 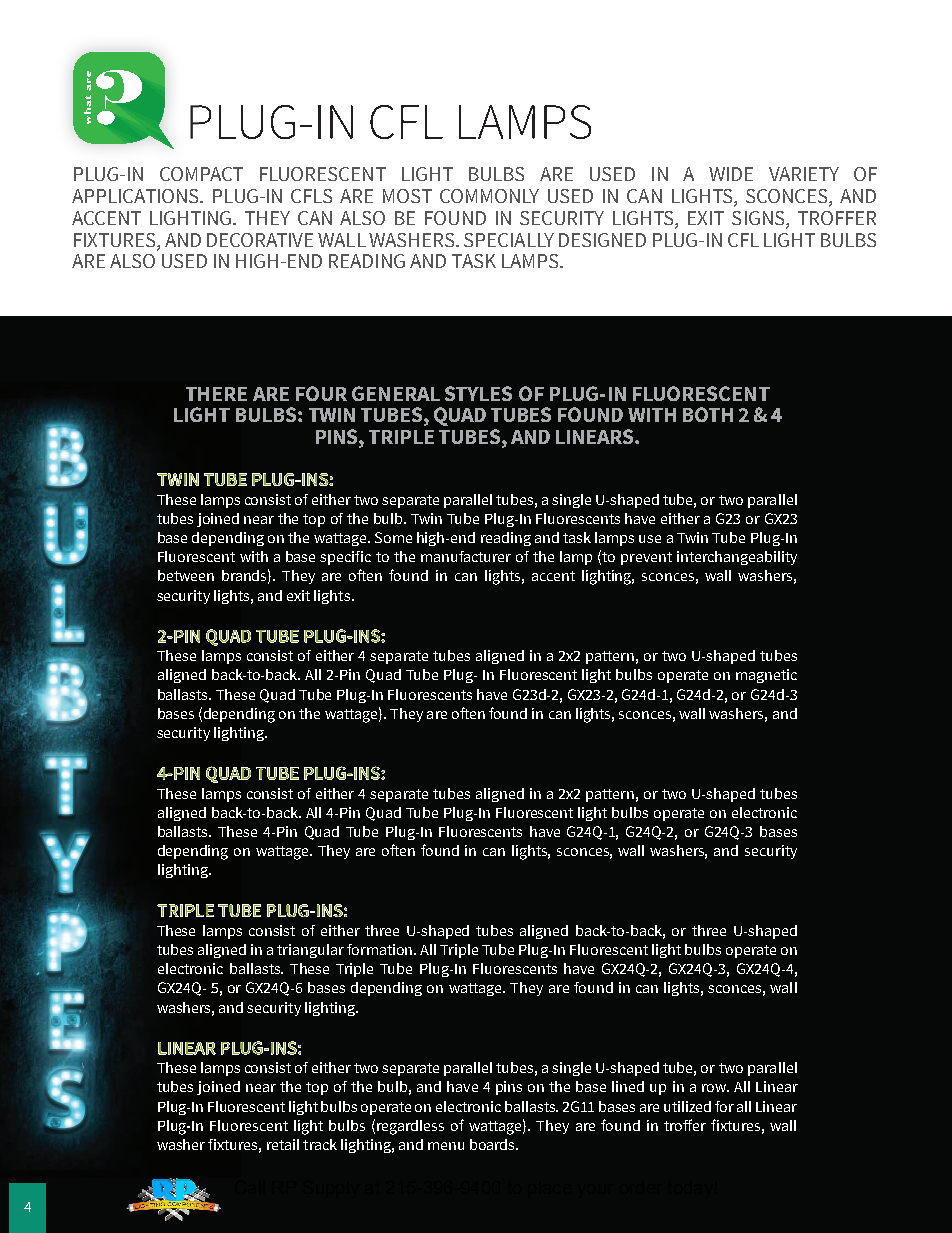 I want to click on menu, so click(x=446, y=1146).
